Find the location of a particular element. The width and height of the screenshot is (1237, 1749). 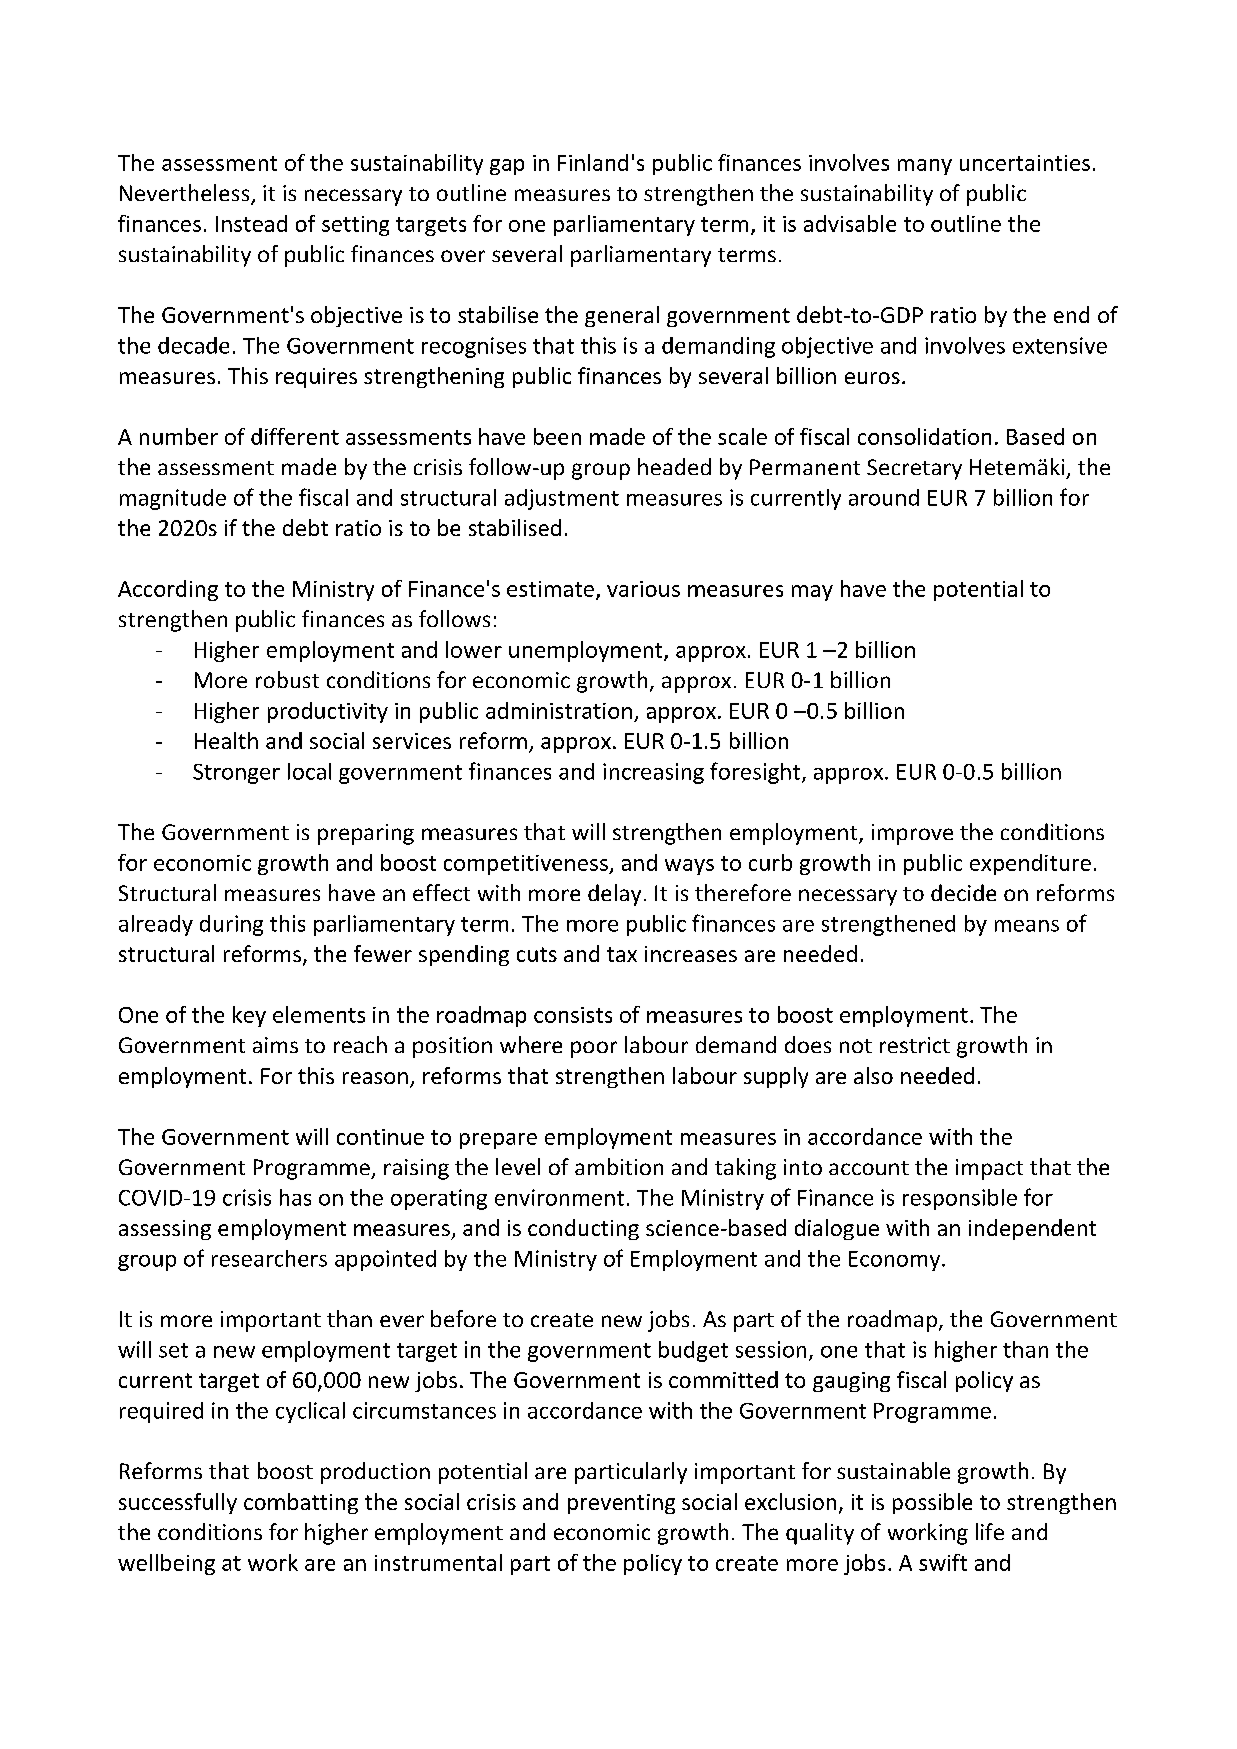

preventing is located at coordinates (621, 1504).
